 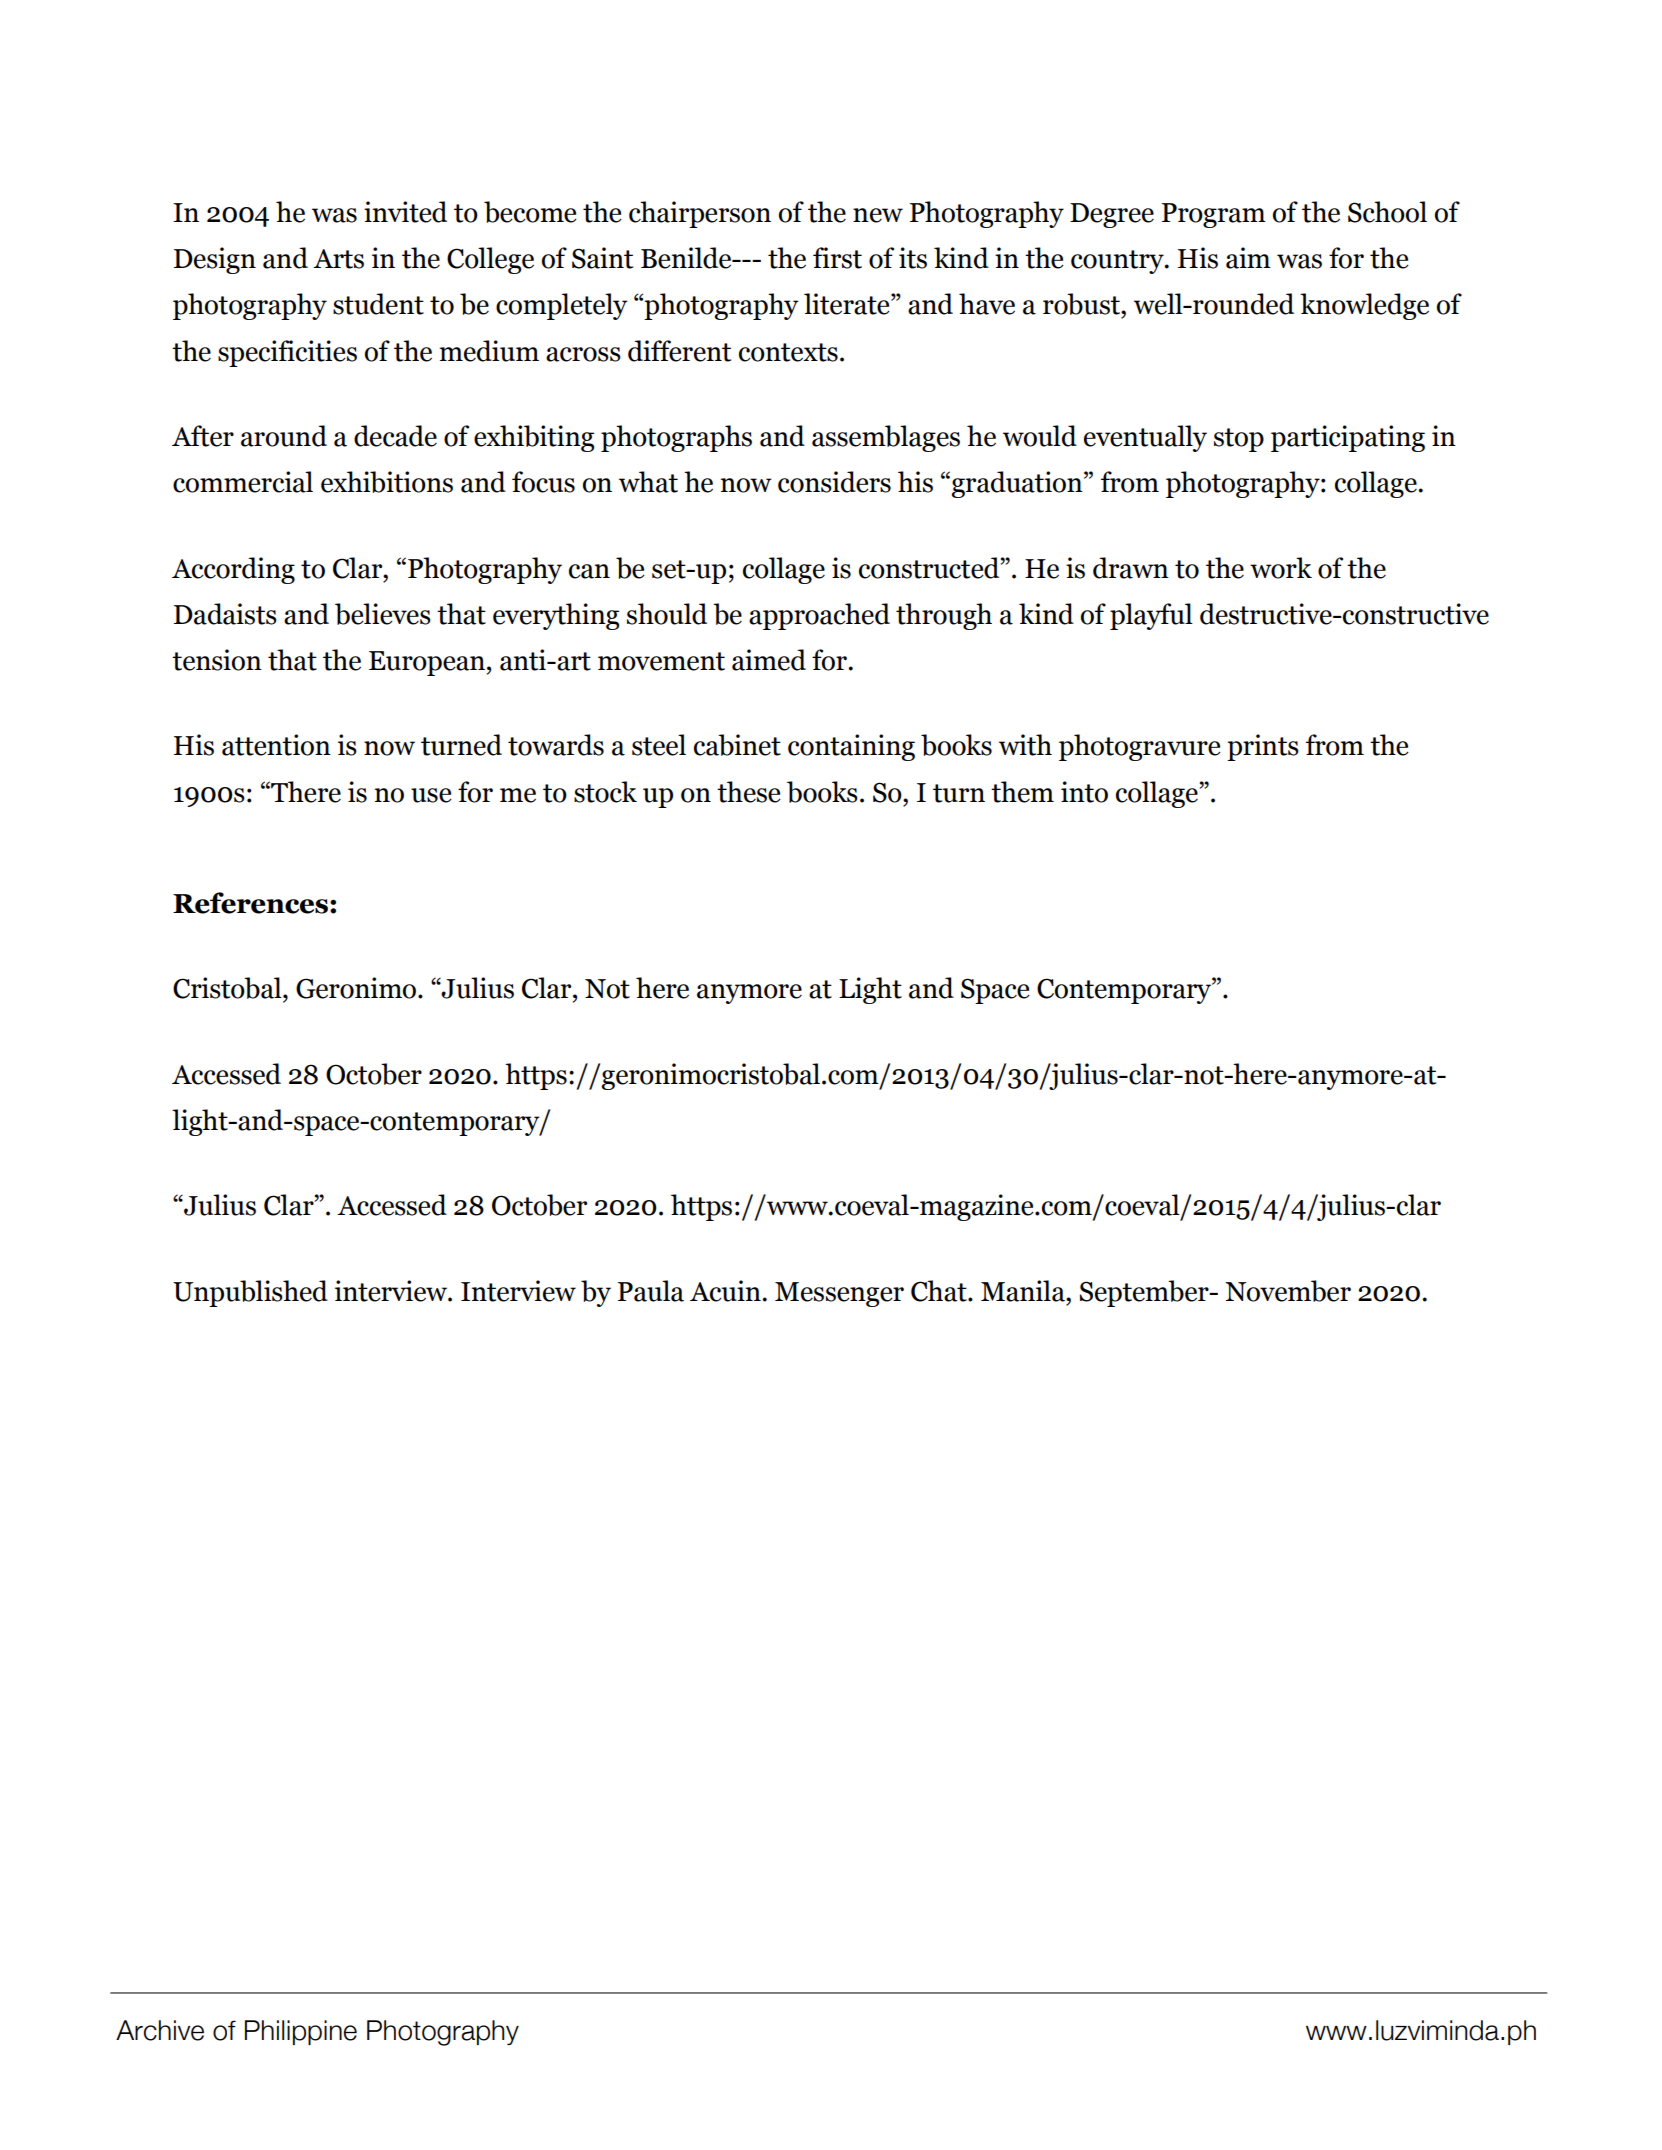 I want to click on Messenger, so click(x=839, y=1294).
